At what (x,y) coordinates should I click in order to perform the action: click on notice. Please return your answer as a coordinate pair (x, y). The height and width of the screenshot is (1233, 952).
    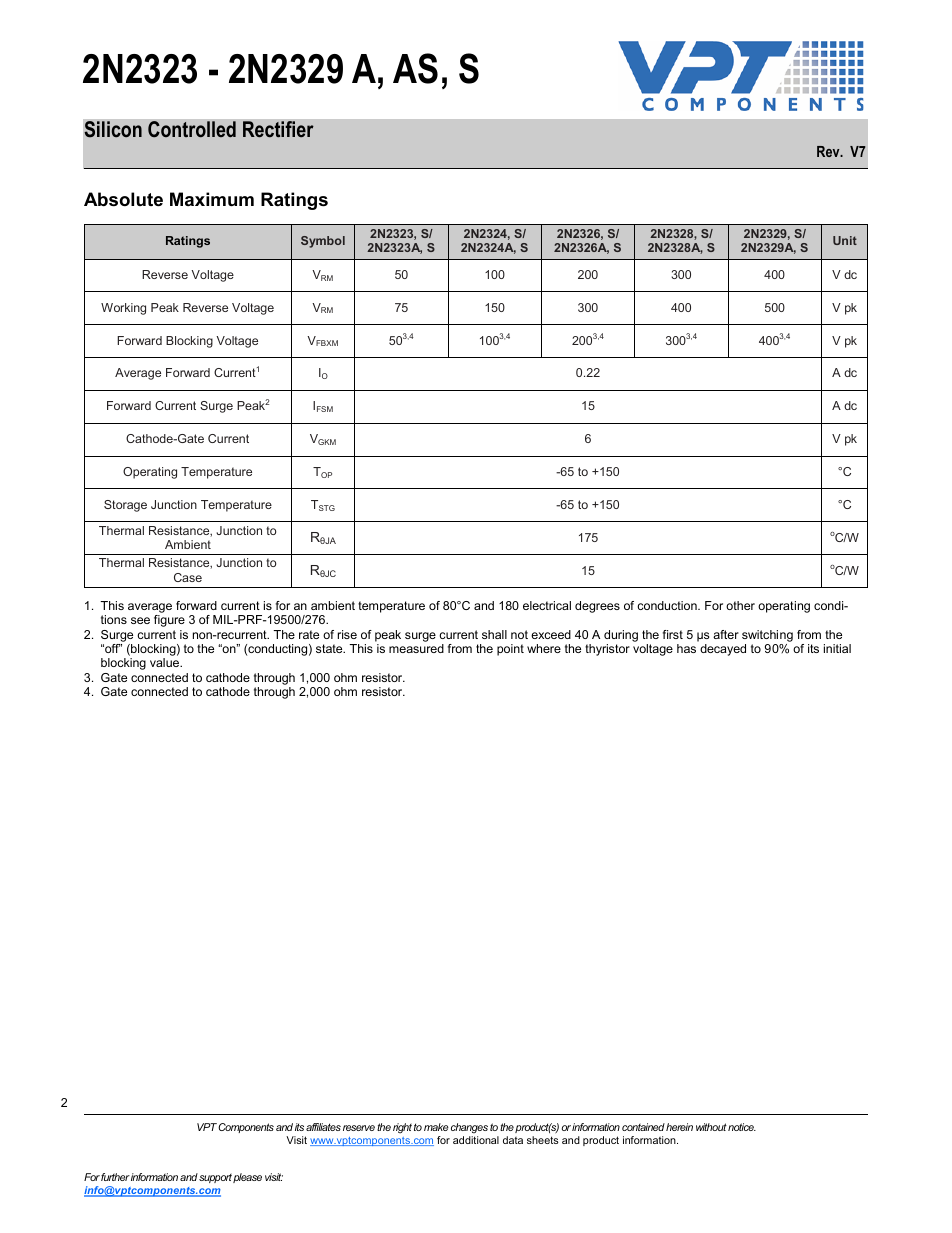
    Looking at the image, I should click on (742, 1127).
